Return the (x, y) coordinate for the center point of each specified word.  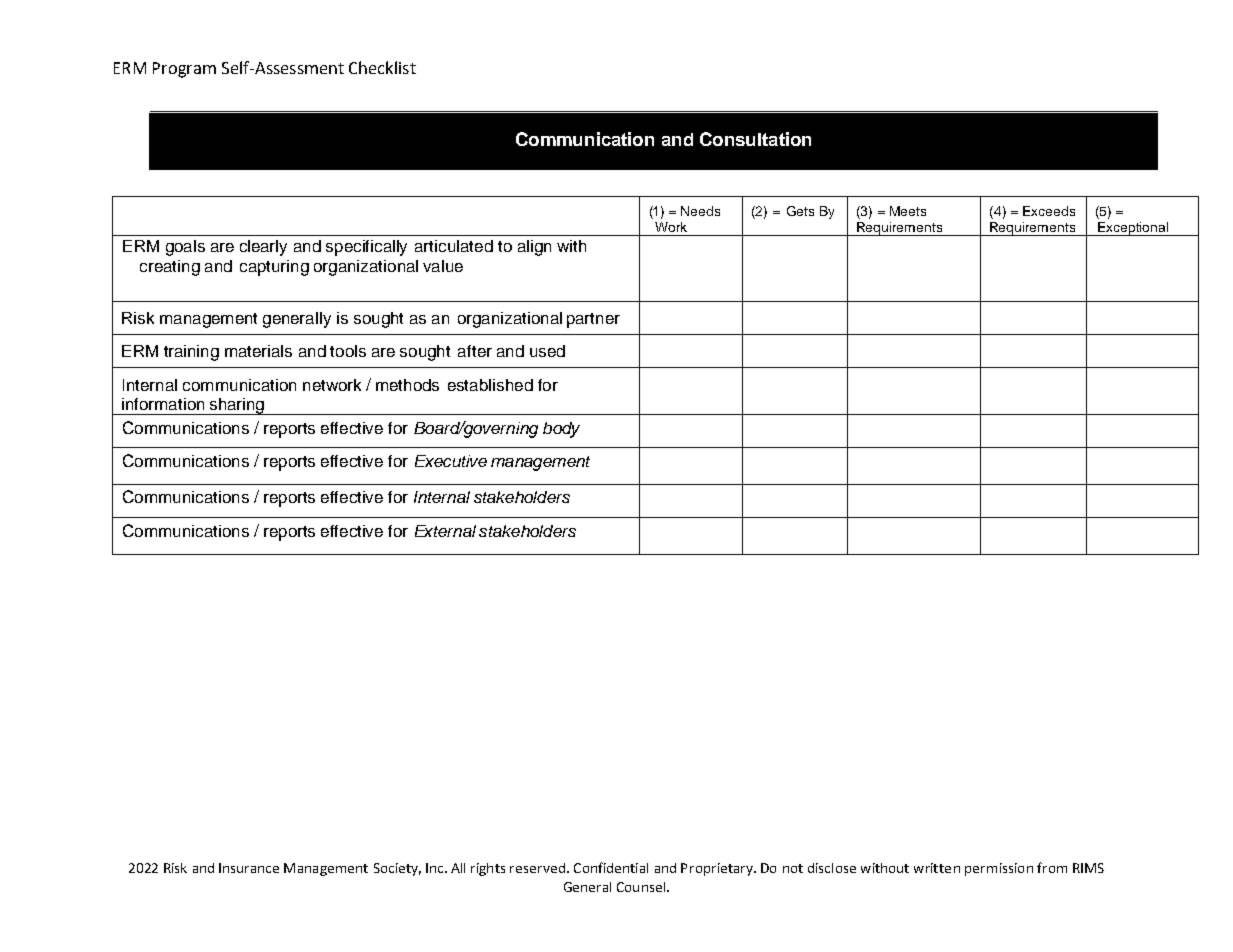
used (547, 351)
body (561, 430)
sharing (236, 406)
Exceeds (1049, 211)
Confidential (611, 867)
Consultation (755, 139)
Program (184, 70)
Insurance (249, 868)
